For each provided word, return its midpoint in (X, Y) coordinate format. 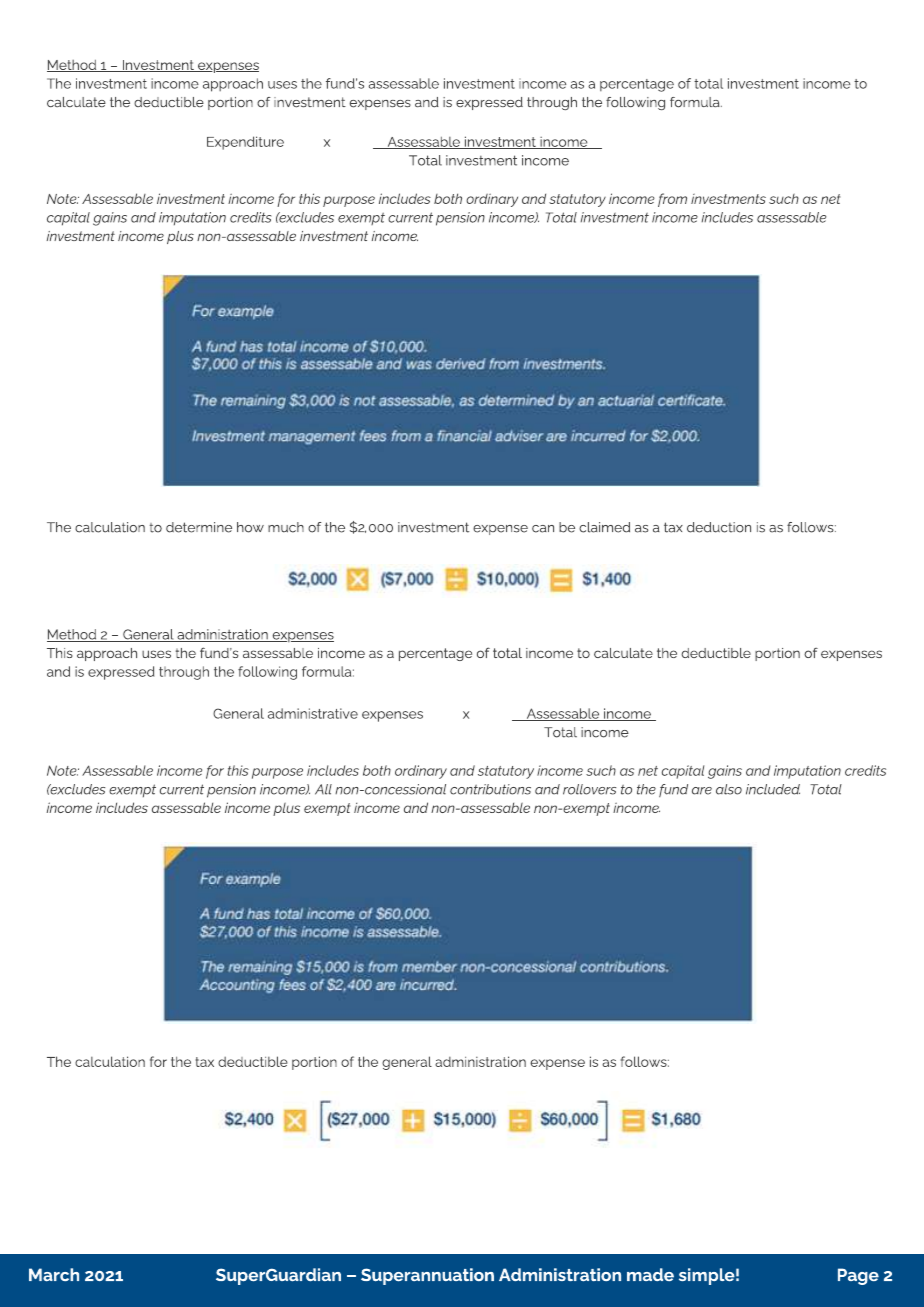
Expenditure (245, 143)
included (773, 789)
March (54, 1275)
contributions (490, 789)
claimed (604, 527)
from (672, 200)
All (323, 789)
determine (199, 527)
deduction (719, 527)
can (543, 529)
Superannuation (427, 1276)
